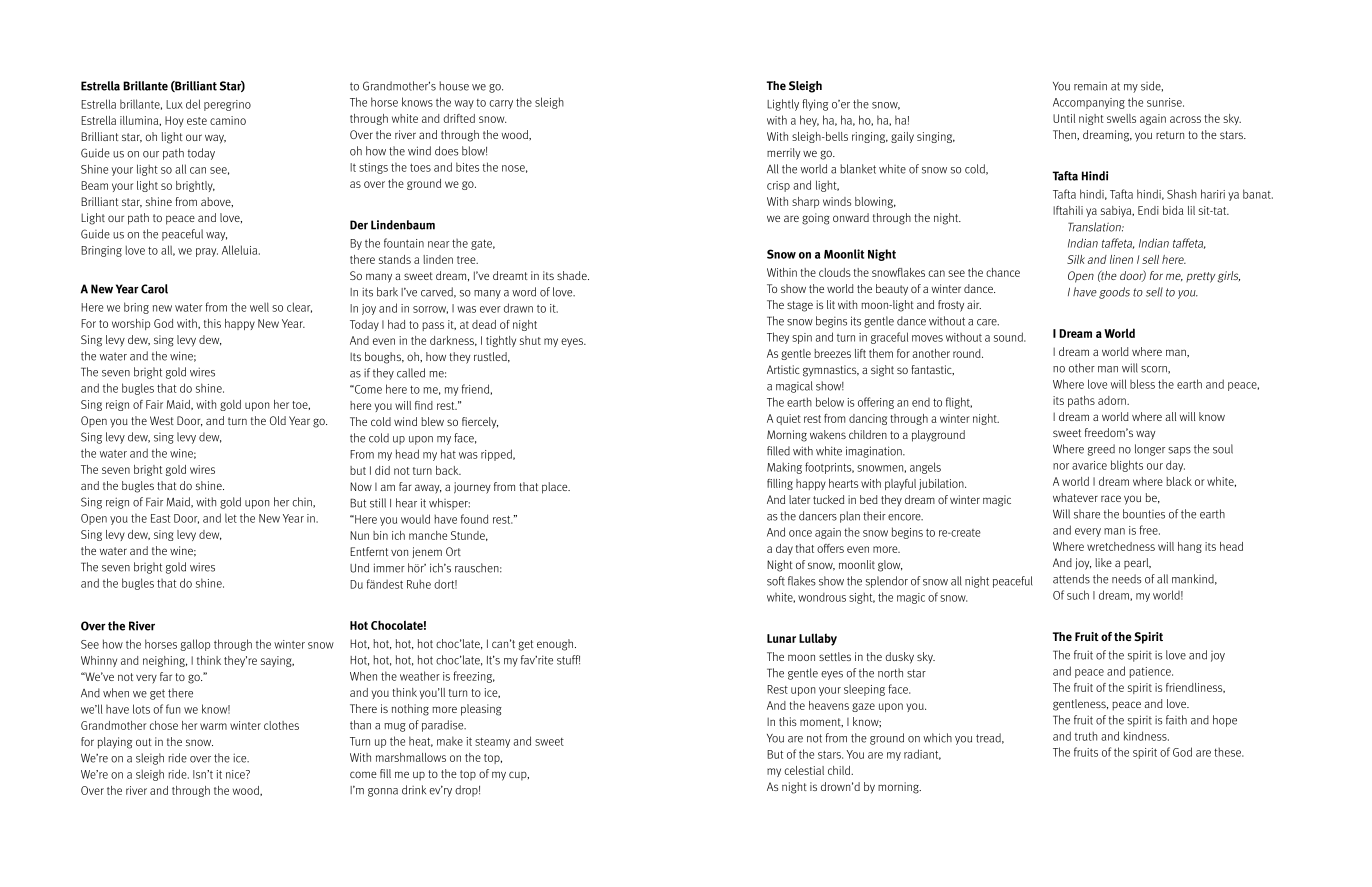 This page has width=1372, height=887. I want to click on clear, so click(299, 307).
